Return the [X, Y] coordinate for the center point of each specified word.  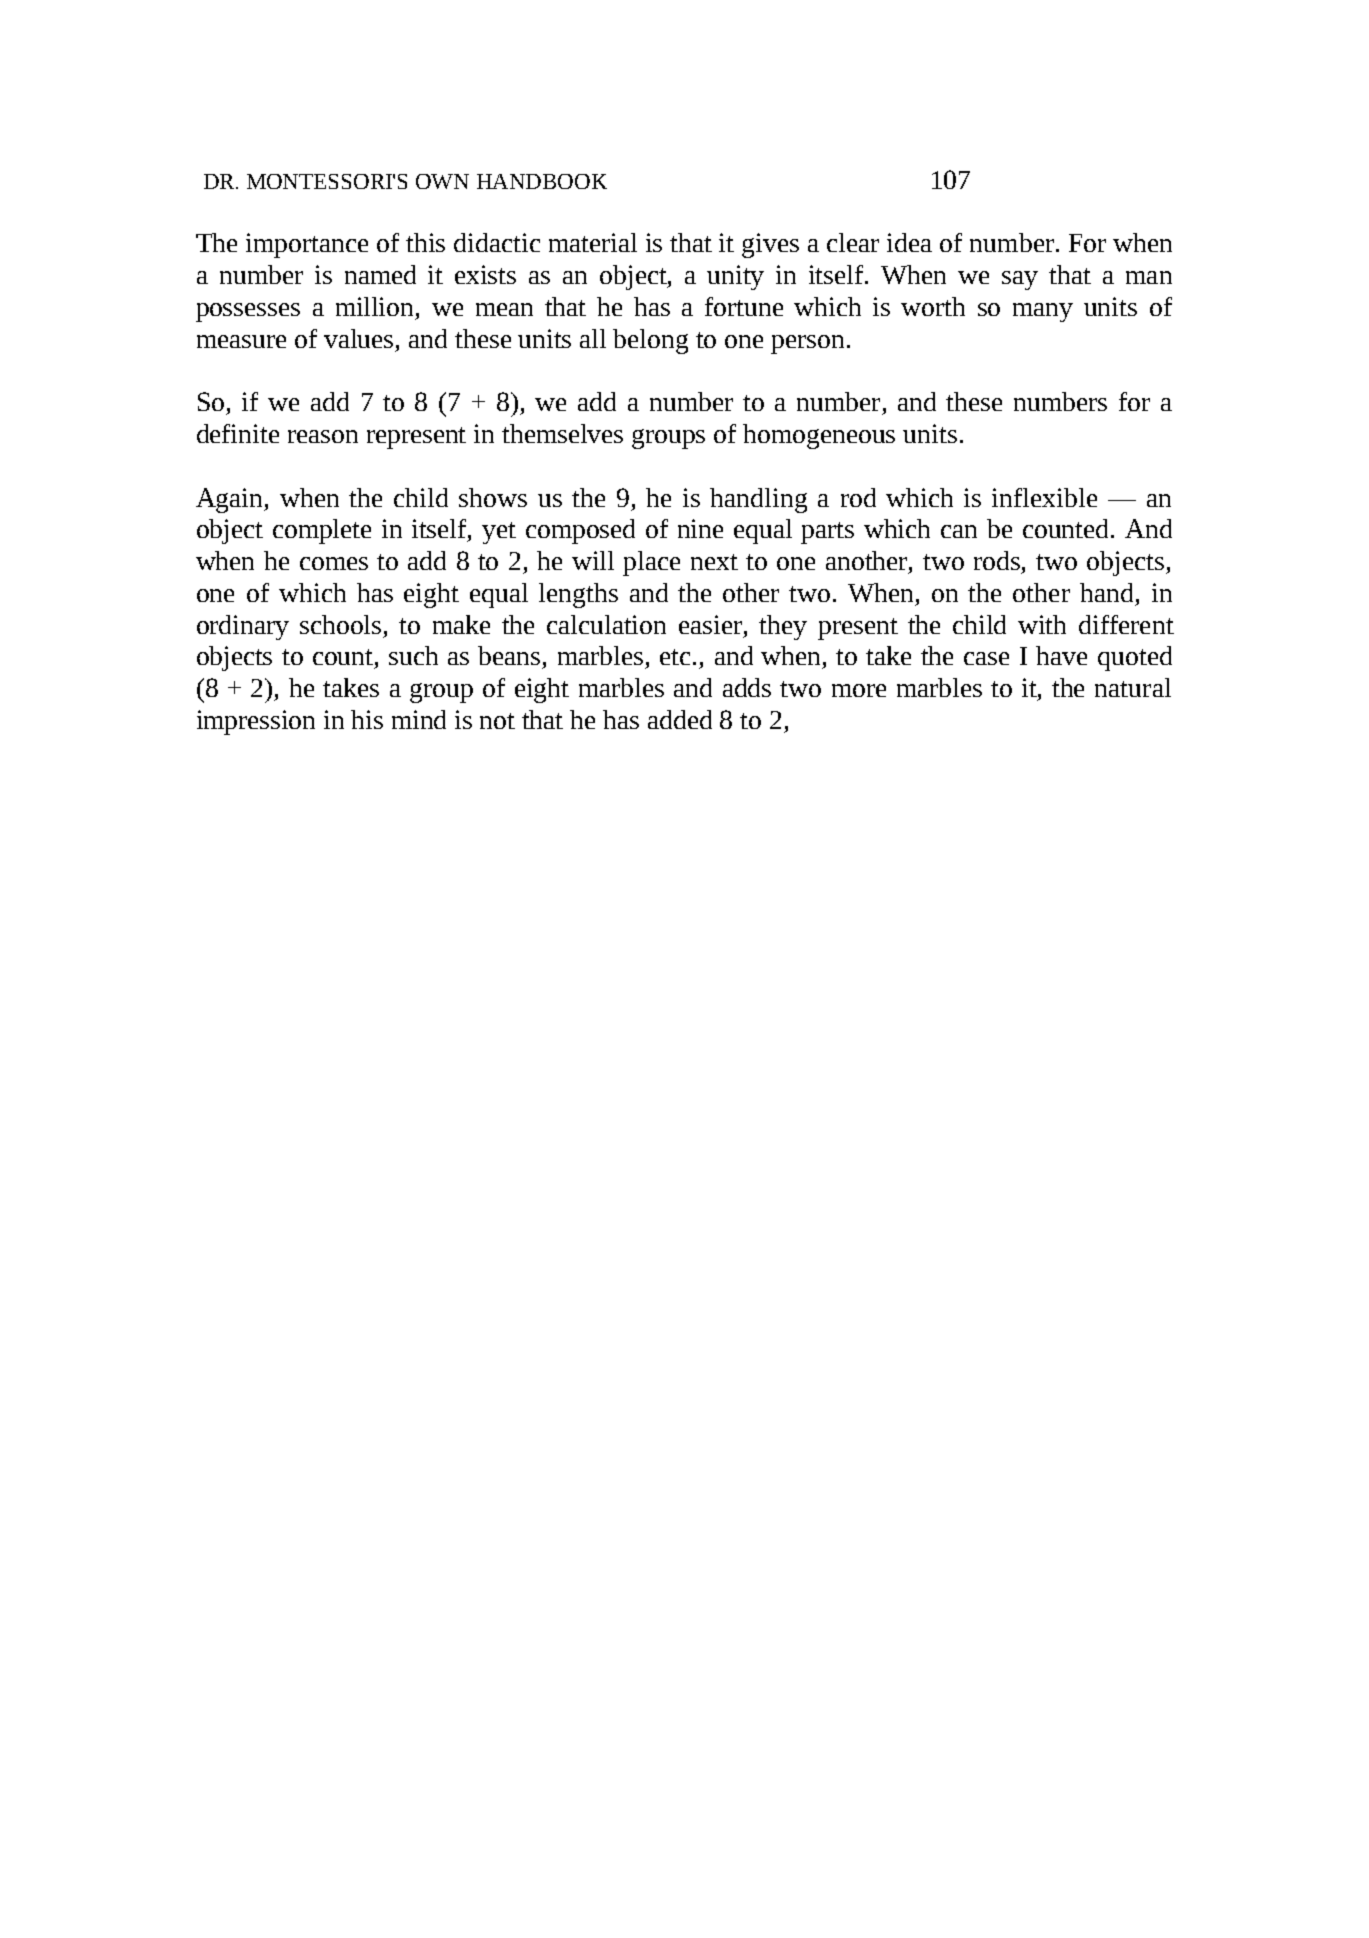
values [360, 338]
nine [700, 528]
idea [909, 242]
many [1043, 312]
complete [322, 531]
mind [419, 719]
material [593, 242]
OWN [442, 181]
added [680, 719]
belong [650, 341]
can [959, 531]
